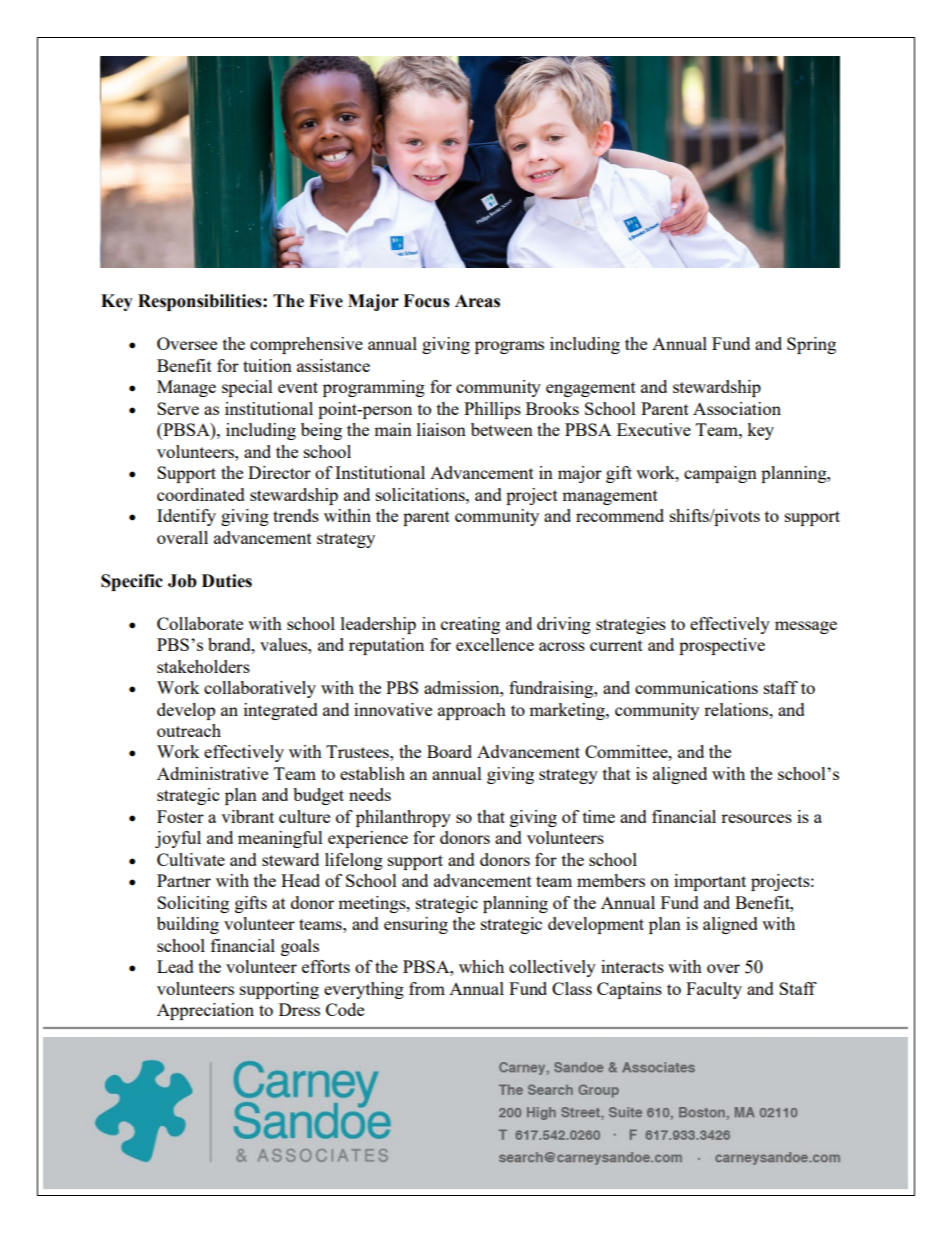 The width and height of the screenshot is (952, 1233). What do you see at coordinates (811, 345) in the screenshot?
I see `Spring` at bounding box center [811, 345].
